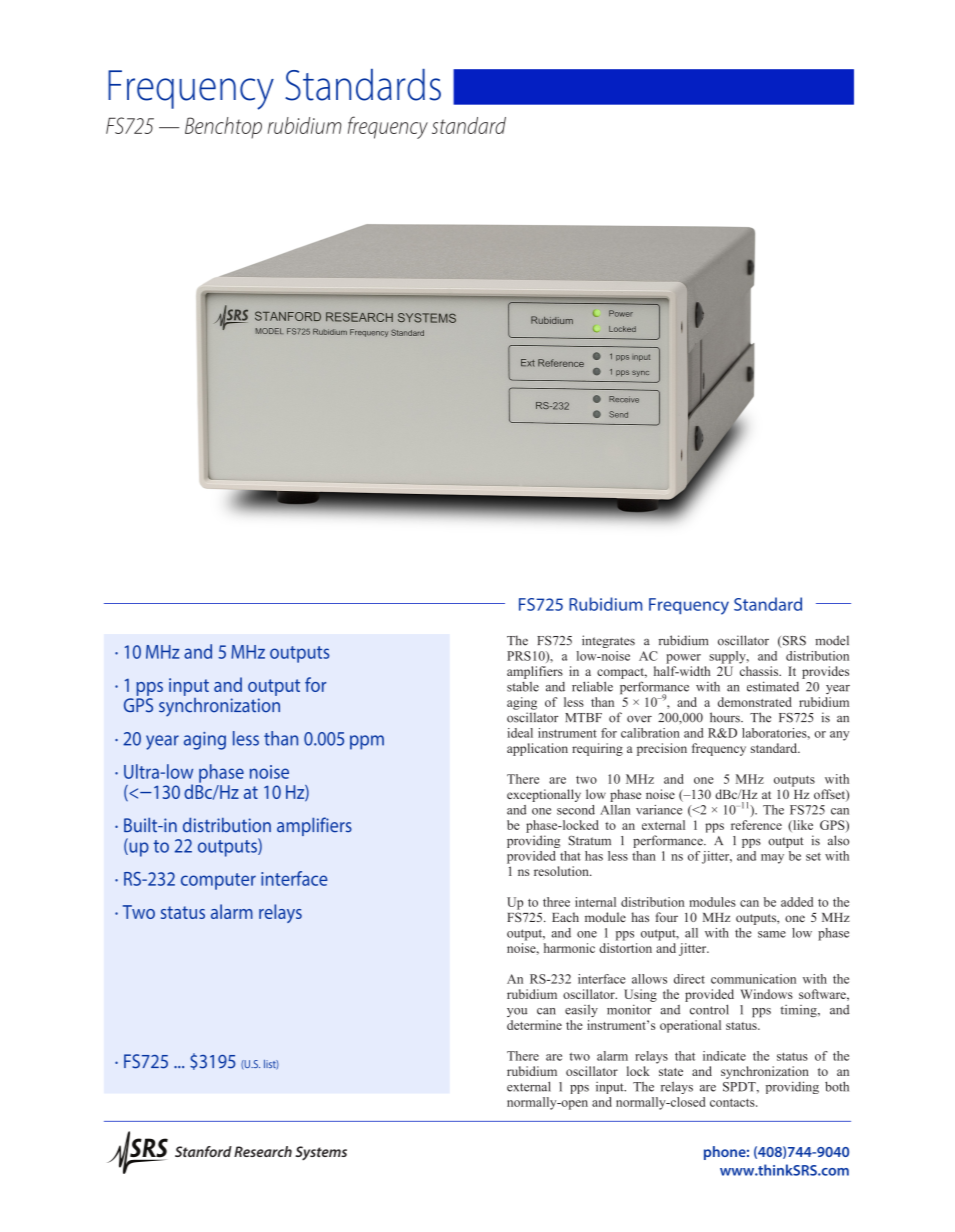 This screenshot has height=1232, width=955. Describe the element at coordinates (556, 902) in the screenshot. I see `three` at that location.
